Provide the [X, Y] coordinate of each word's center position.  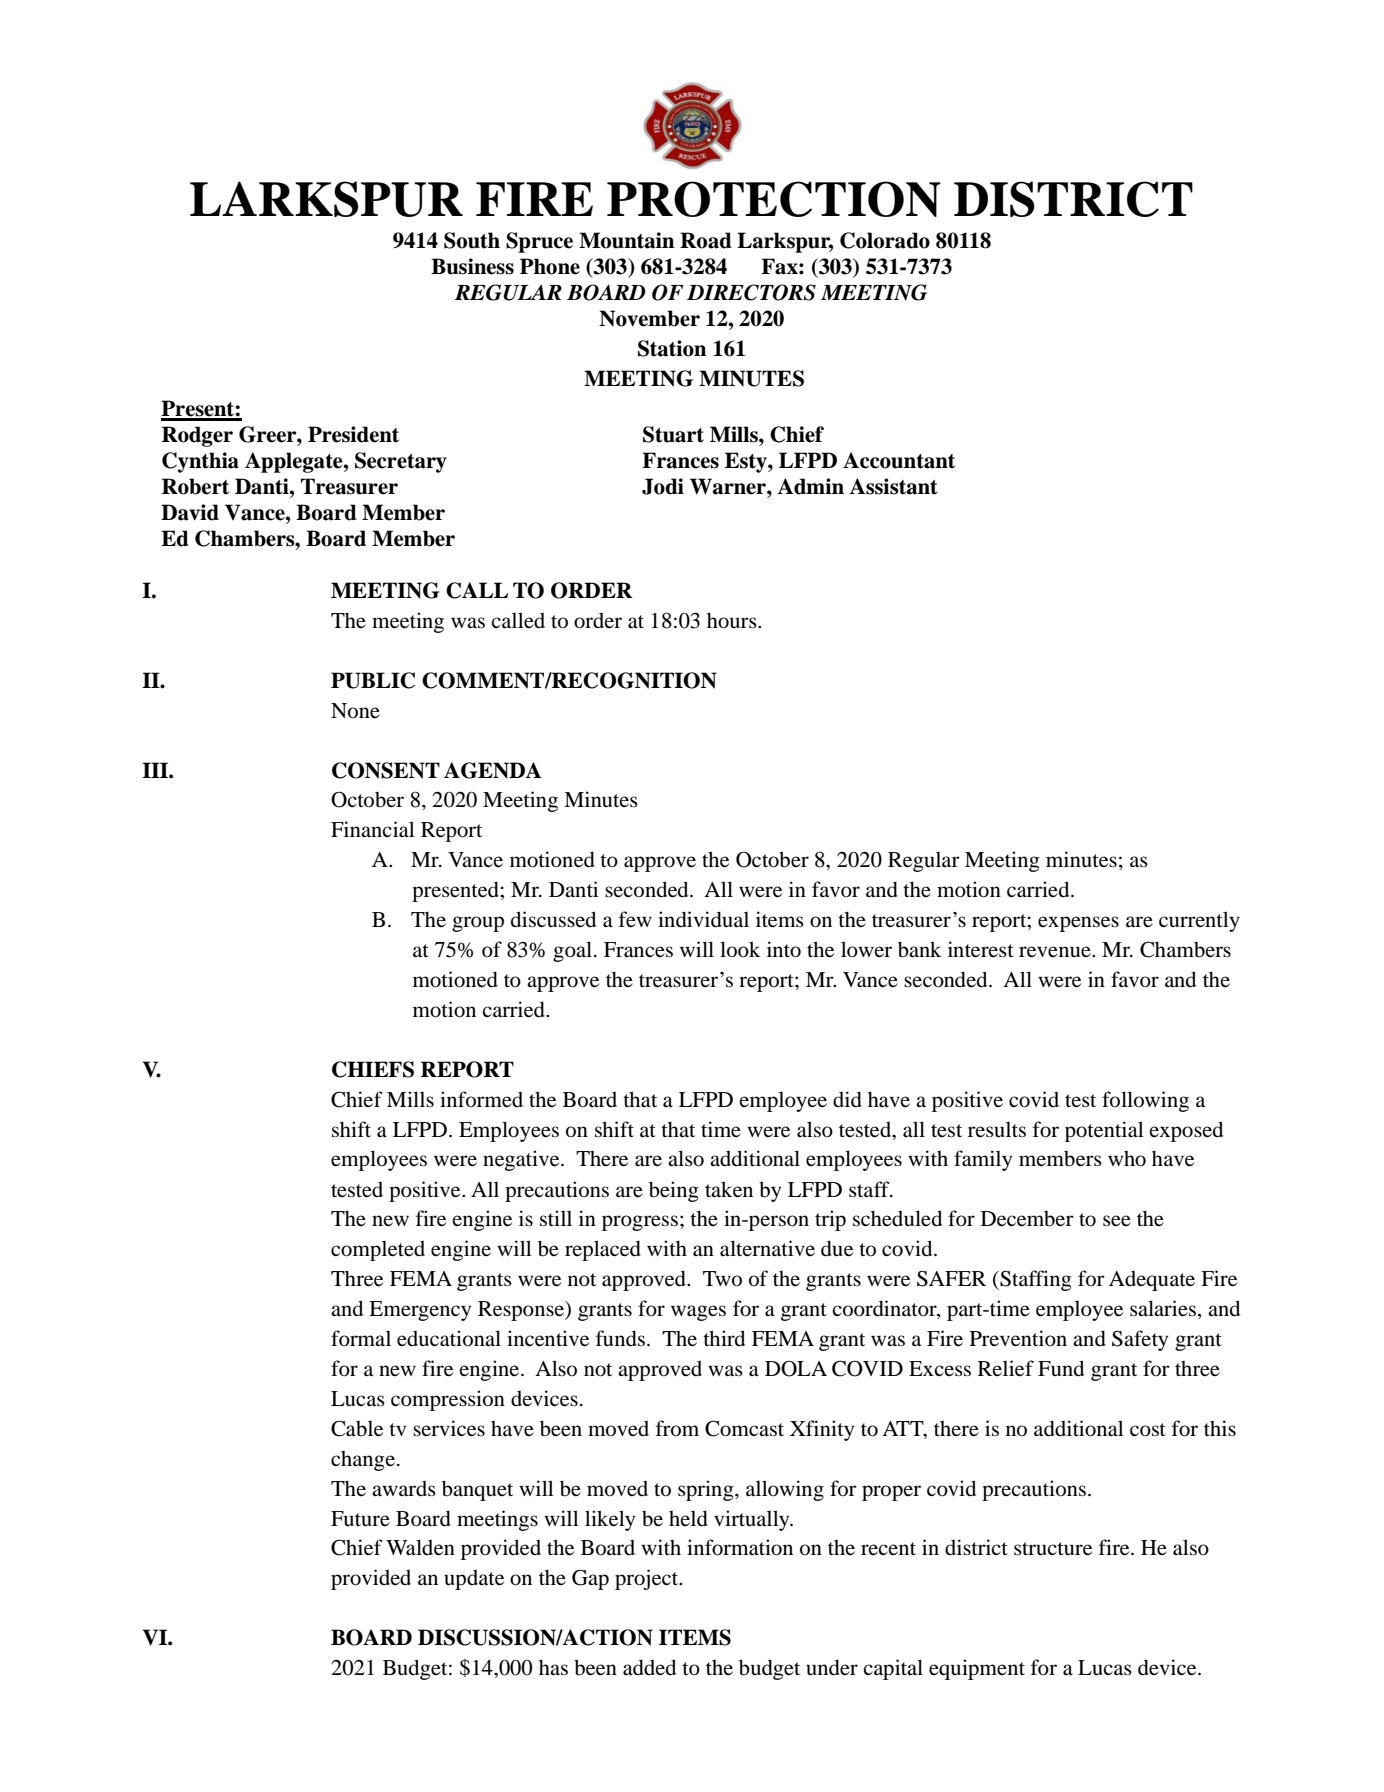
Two [722, 1279]
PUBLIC [373, 680]
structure [1053, 1549]
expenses [1078, 924]
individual [703, 919]
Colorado [885, 240]
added [649, 1667]
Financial [373, 829]
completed [378, 1251]
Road [706, 240]
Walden [420, 1547]
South [472, 240]
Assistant [893, 486]
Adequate [1152, 1281]
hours [733, 620]
